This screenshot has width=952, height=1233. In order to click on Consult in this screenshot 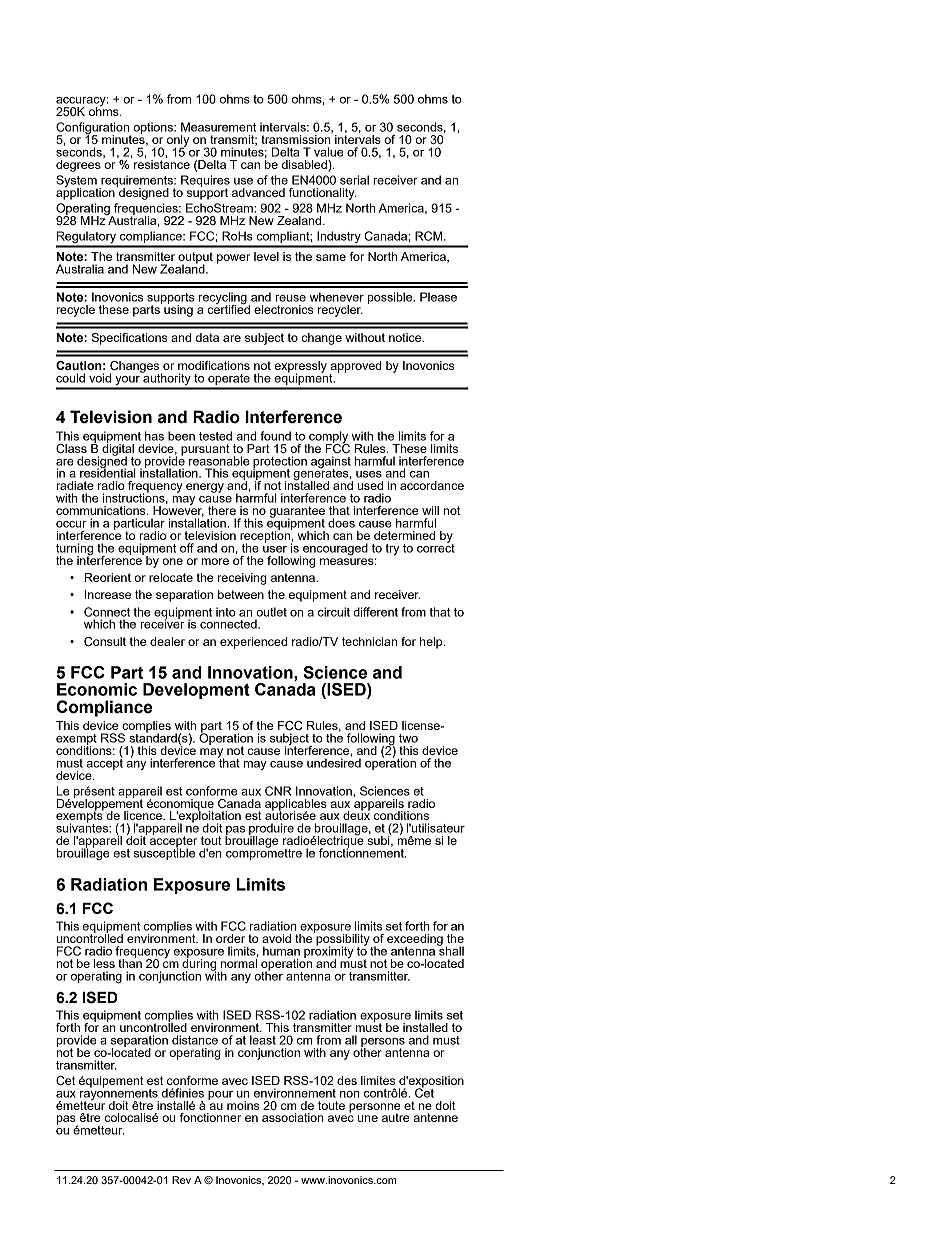, I will do `click(105, 642)`.
